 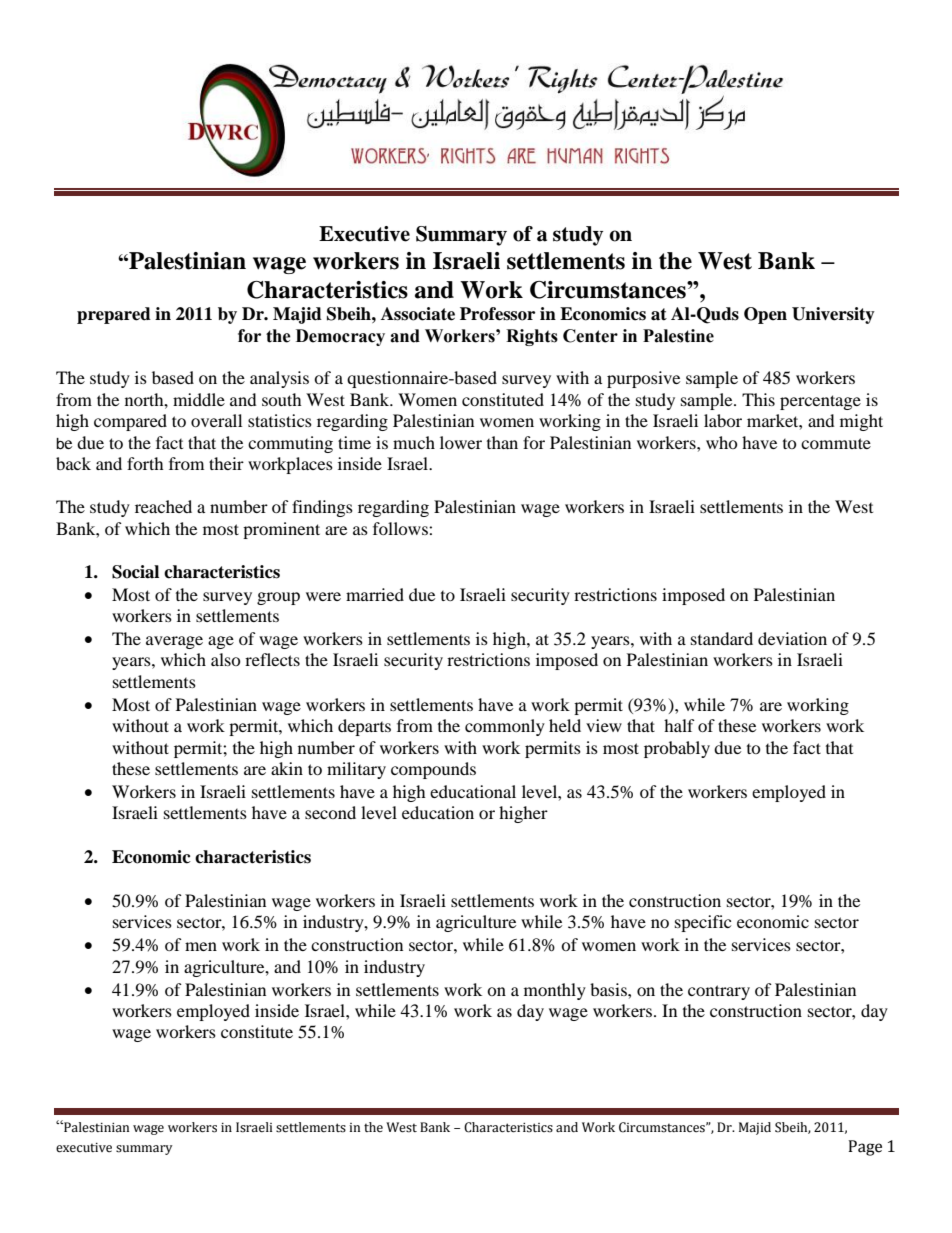 What do you see at coordinates (765, 315) in the screenshot?
I see `Open` at bounding box center [765, 315].
